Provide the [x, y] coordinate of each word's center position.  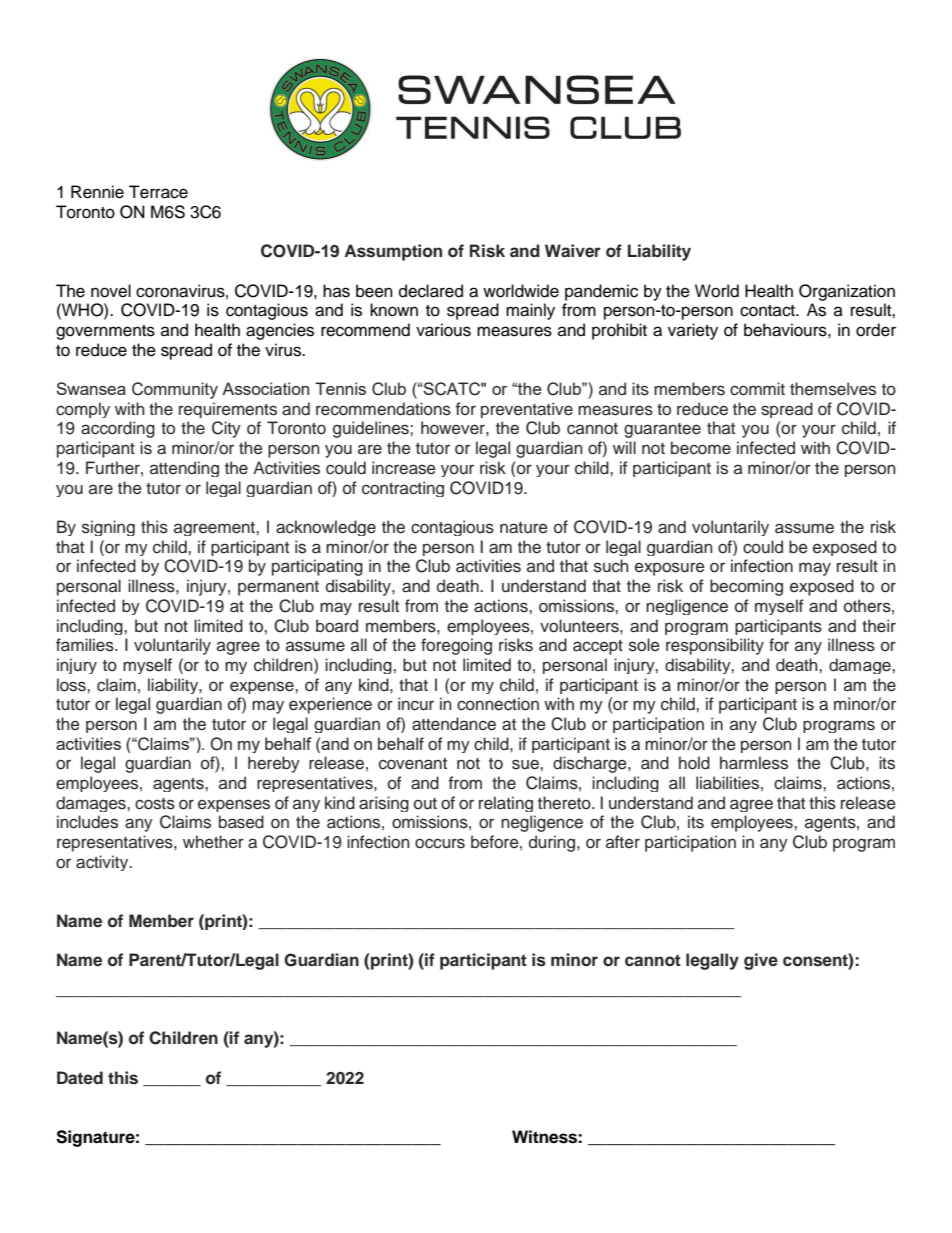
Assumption [393, 252]
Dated [80, 1078]
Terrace [158, 192]
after [623, 841]
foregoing [456, 646]
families [86, 645]
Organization [847, 292]
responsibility [715, 646]
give [761, 961]
